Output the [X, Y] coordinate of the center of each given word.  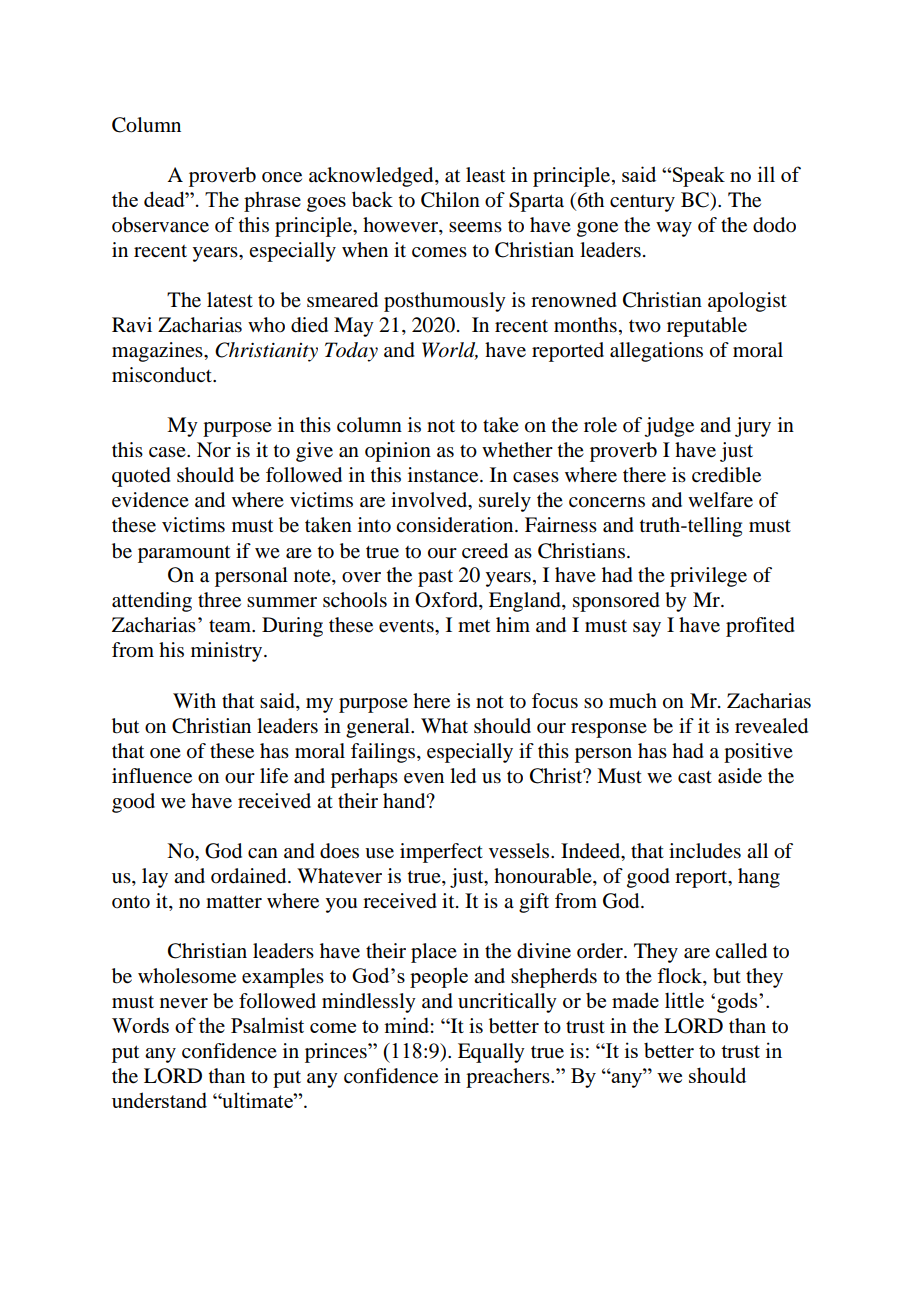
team [231, 626]
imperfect [441, 853]
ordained [250, 876]
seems [475, 227]
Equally [491, 1053]
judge [669, 427]
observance [160, 225]
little [684, 1000]
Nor [214, 450]
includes [705, 851]
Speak [699, 176]
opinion [398, 452]
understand [159, 1100]
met [474, 626]
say [647, 629]
